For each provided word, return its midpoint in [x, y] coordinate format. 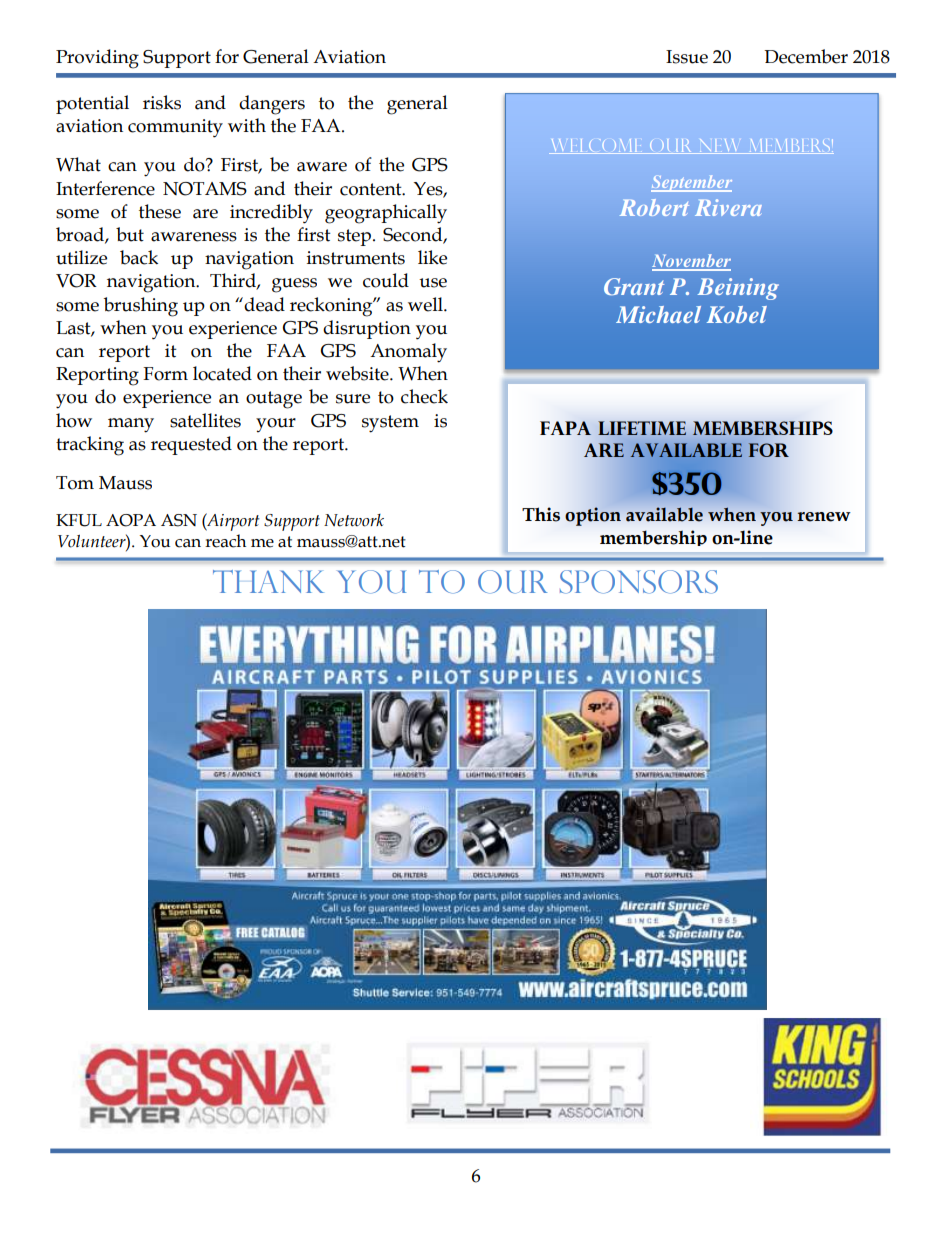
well [426, 304]
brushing [141, 307]
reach [225, 541]
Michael [658, 314]
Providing [97, 59]
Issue [687, 57]
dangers [272, 105]
